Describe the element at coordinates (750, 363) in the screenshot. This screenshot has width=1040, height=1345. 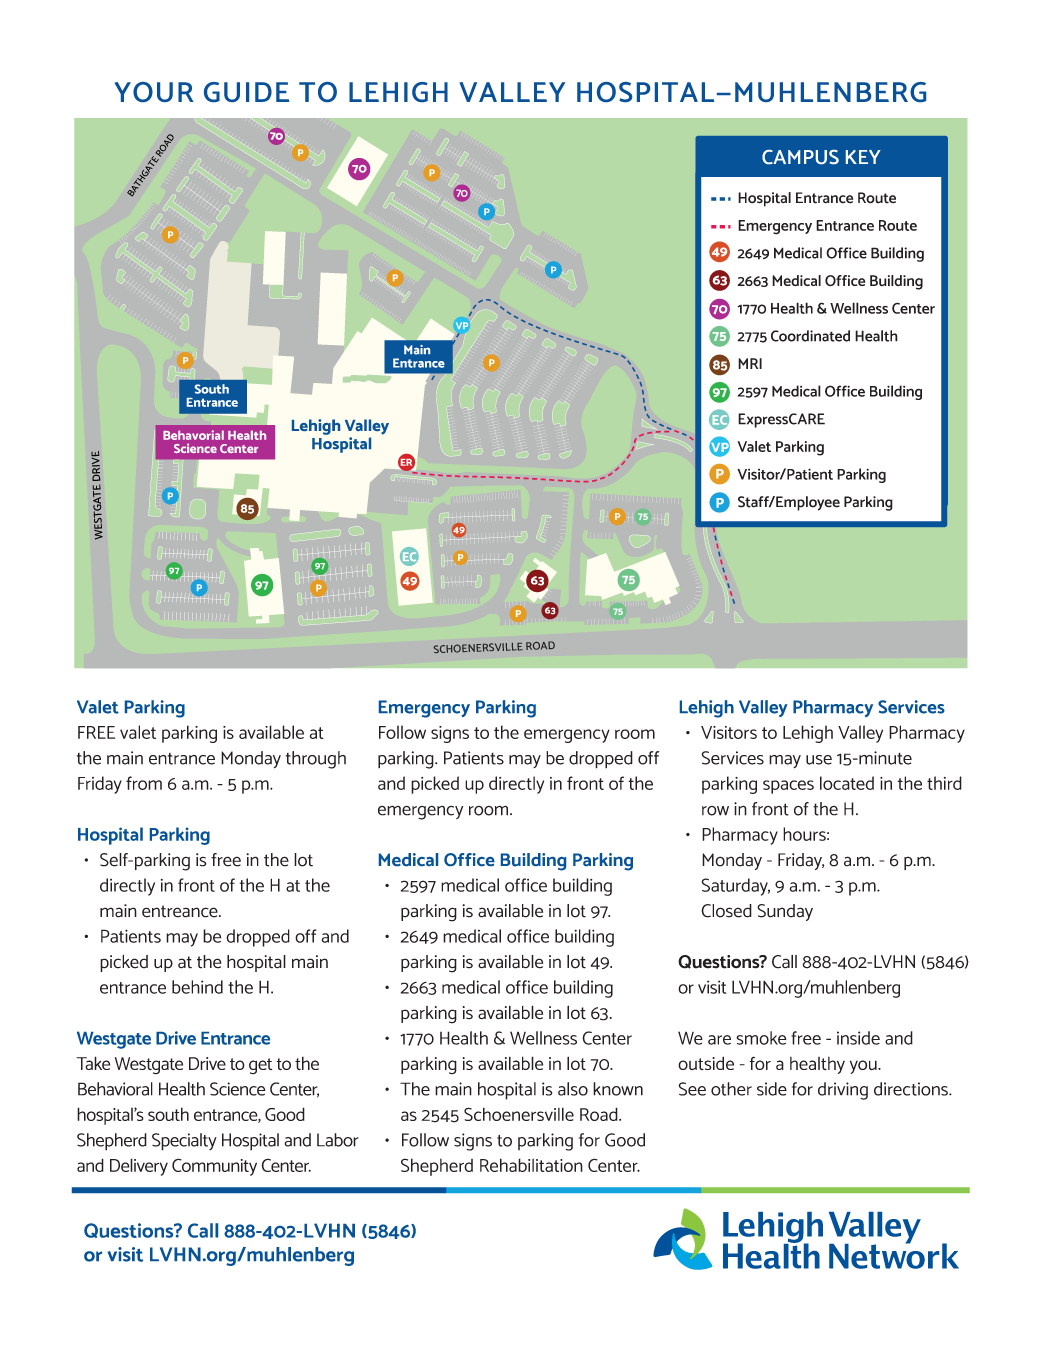
I see `MRI` at that location.
